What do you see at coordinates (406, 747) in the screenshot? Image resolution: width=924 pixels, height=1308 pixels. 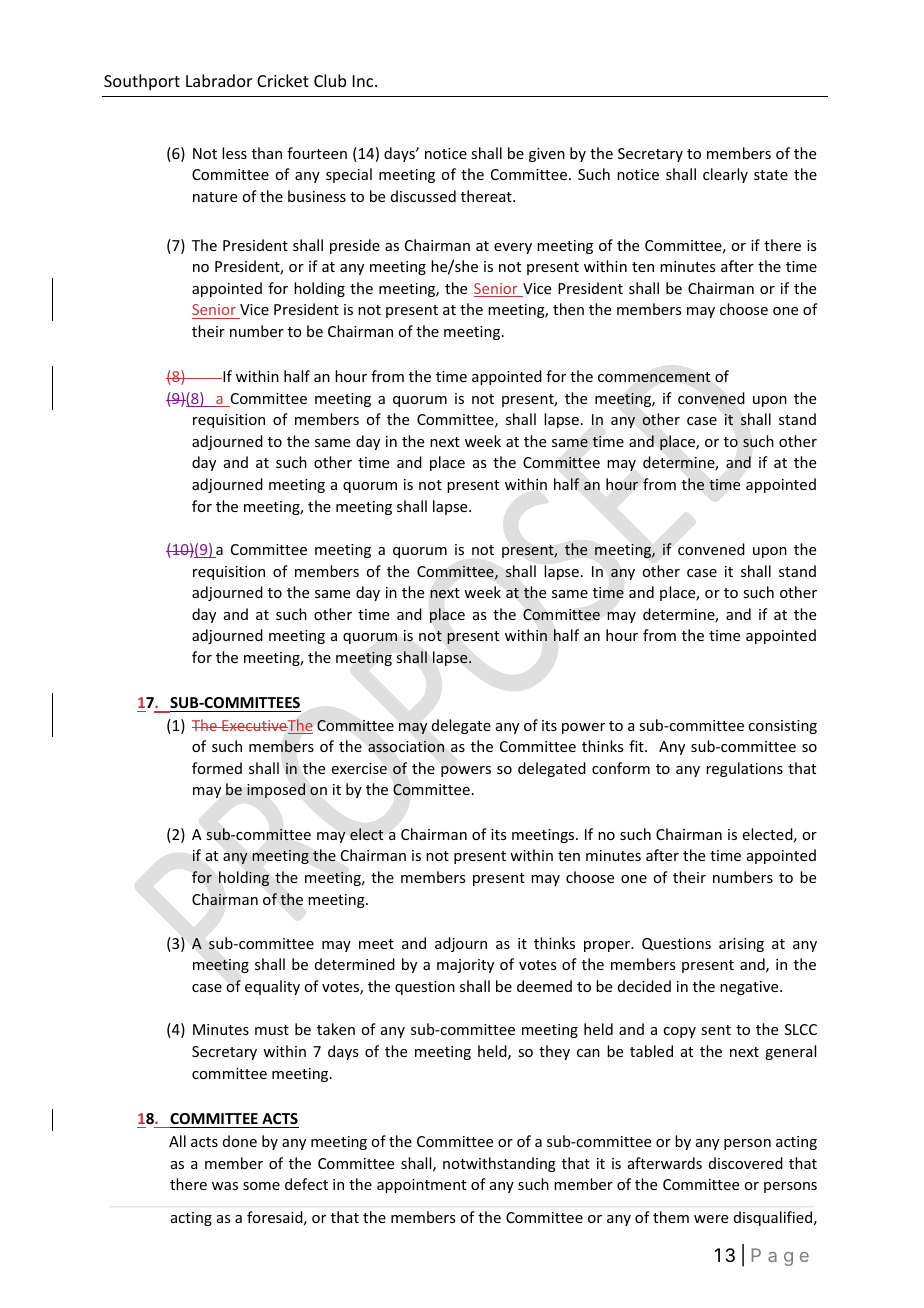 I see `association` at bounding box center [406, 747].
